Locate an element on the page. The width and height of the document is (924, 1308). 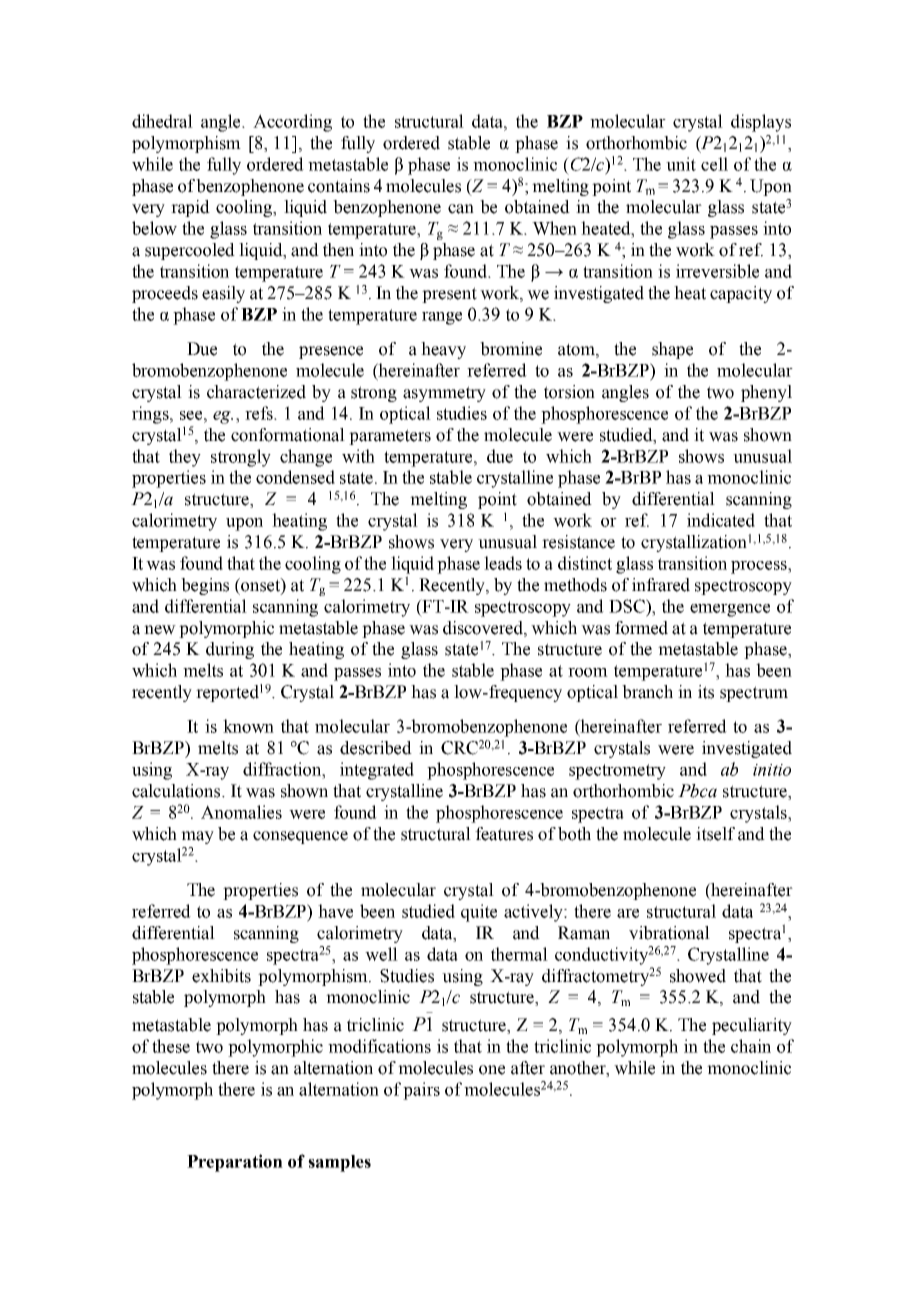
during is located at coordinates (230, 650).
